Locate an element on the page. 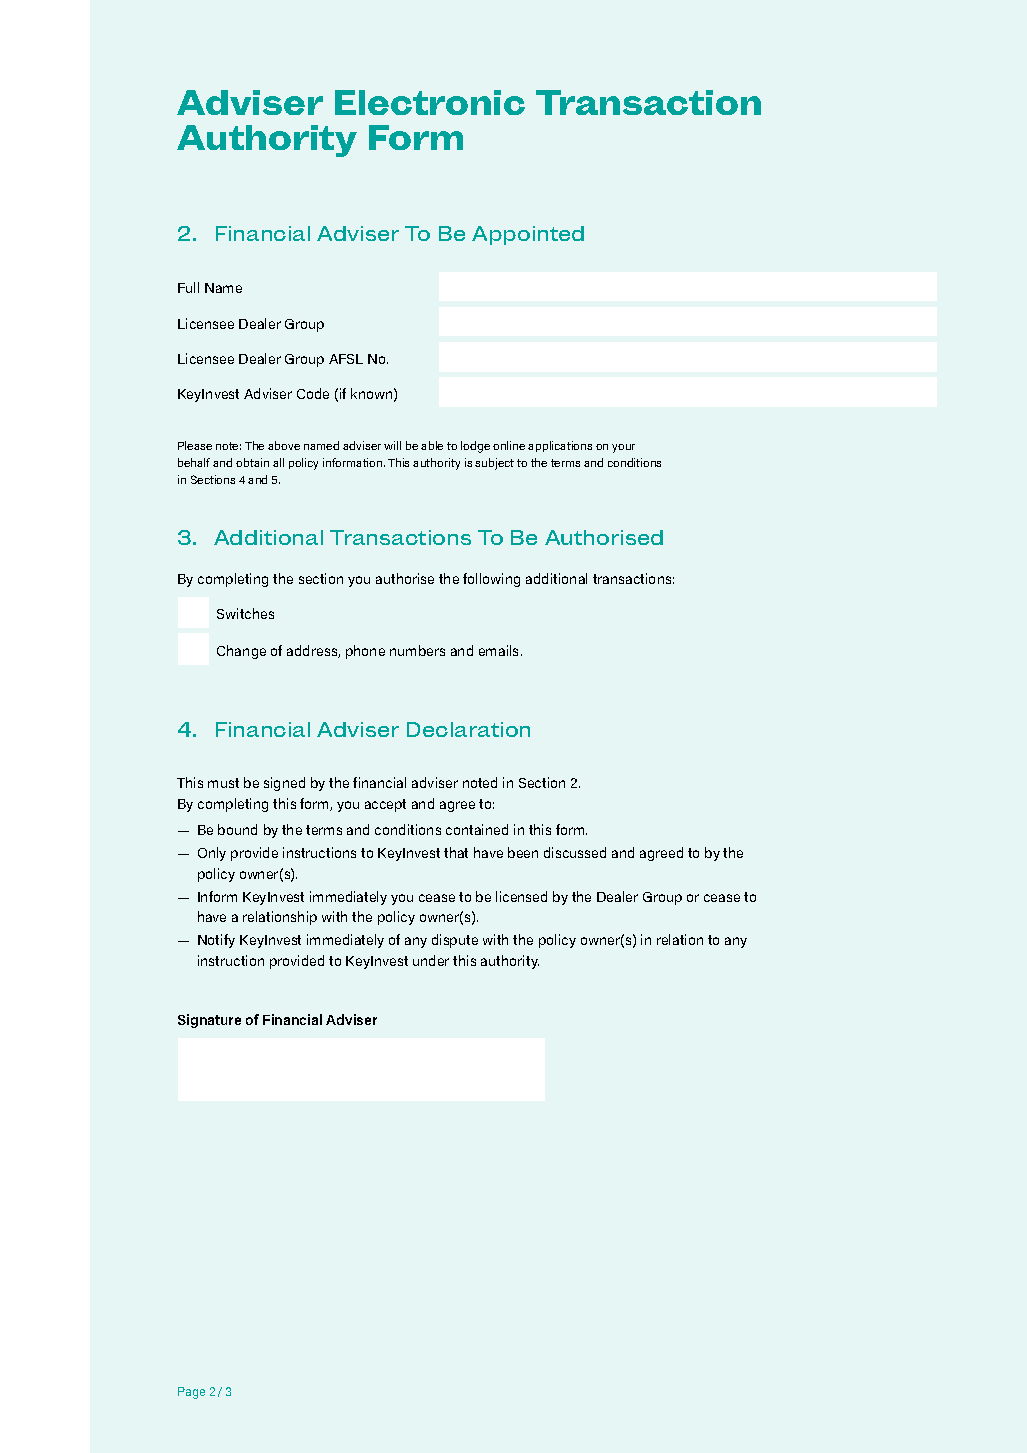 The height and width of the image is (1453, 1027). Electronic is located at coordinates (430, 102).
